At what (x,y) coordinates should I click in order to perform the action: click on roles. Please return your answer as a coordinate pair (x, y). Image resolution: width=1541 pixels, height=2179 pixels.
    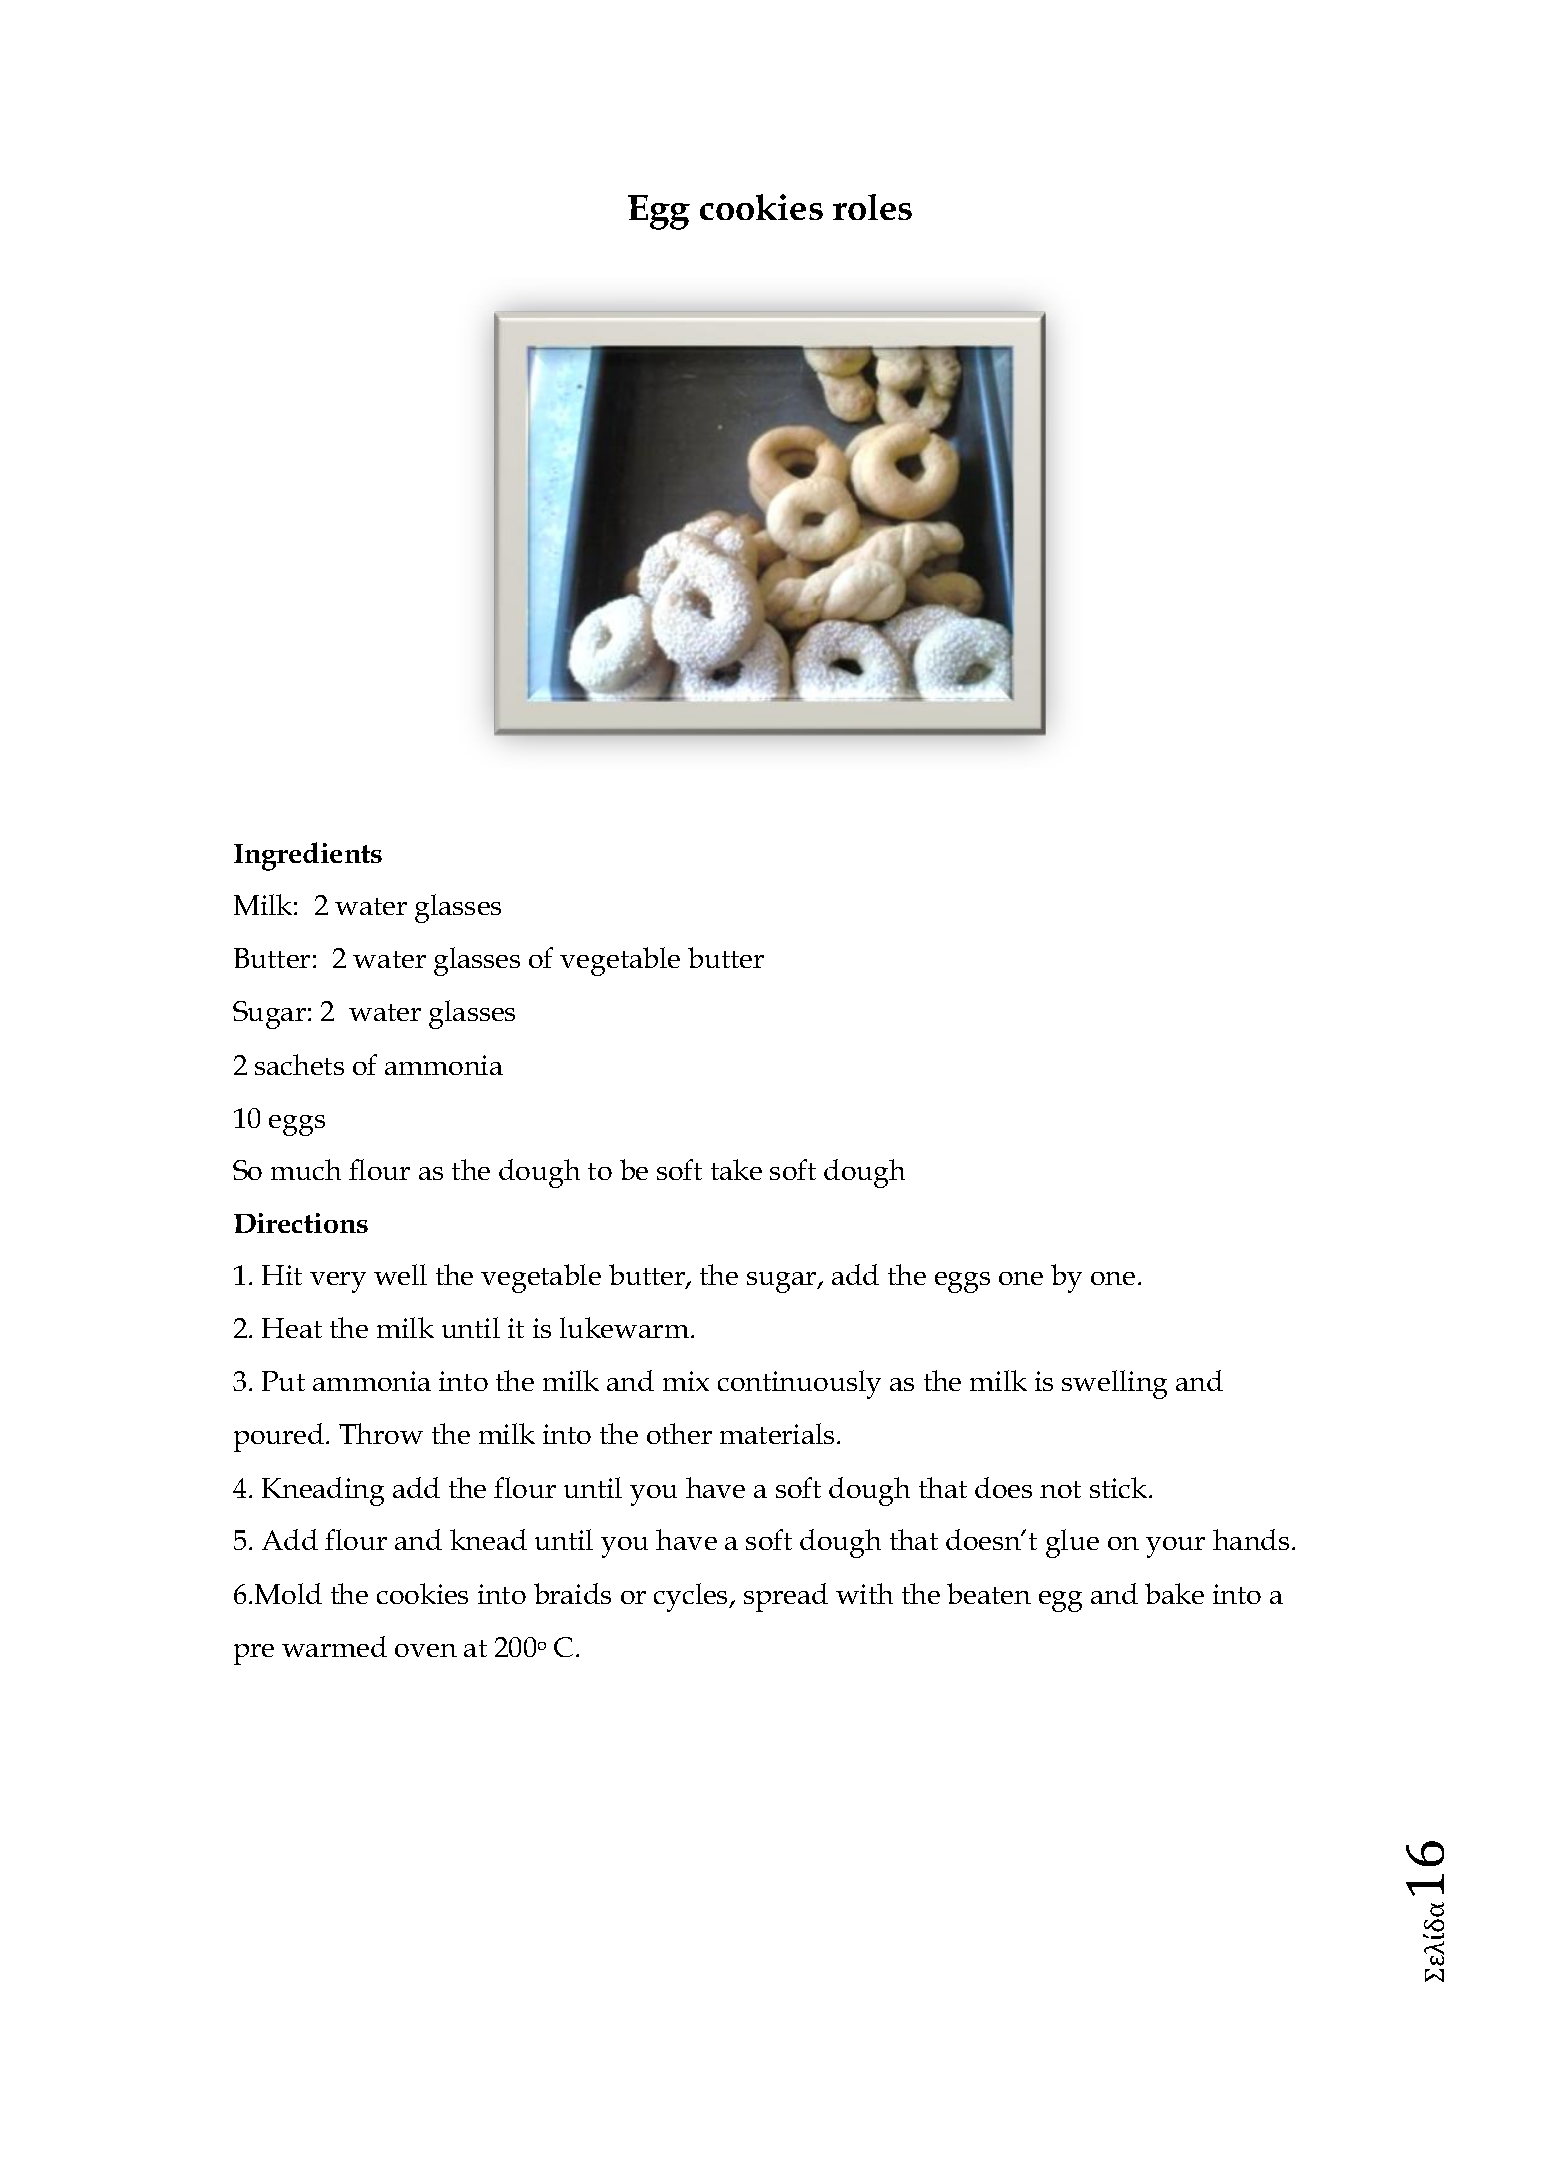
    Looking at the image, I should click on (872, 207).
